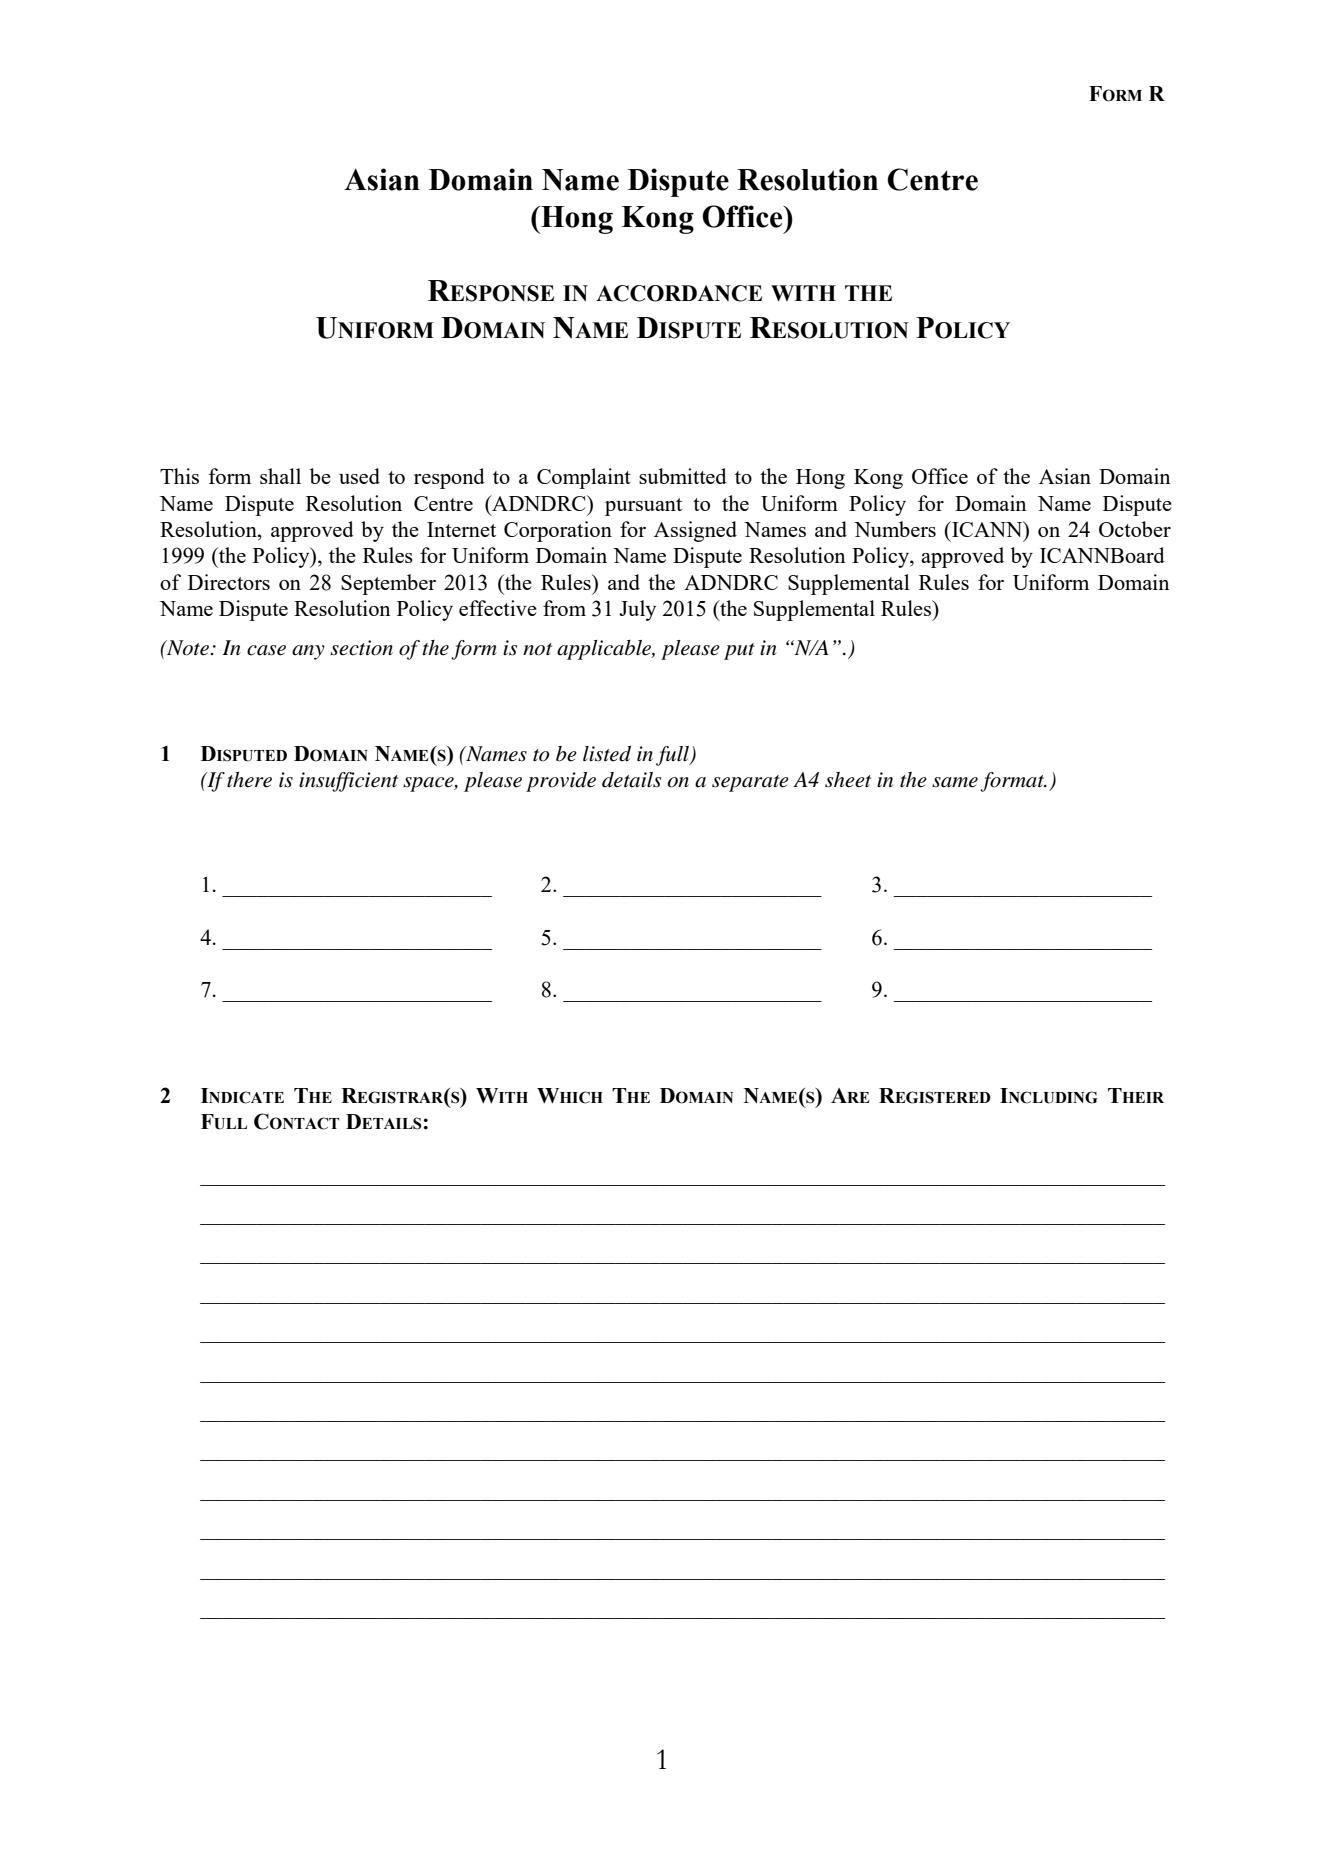 The width and height of the image is (1325, 1875). Describe the element at coordinates (695, 531) in the image. I see `Assigned` at that location.
